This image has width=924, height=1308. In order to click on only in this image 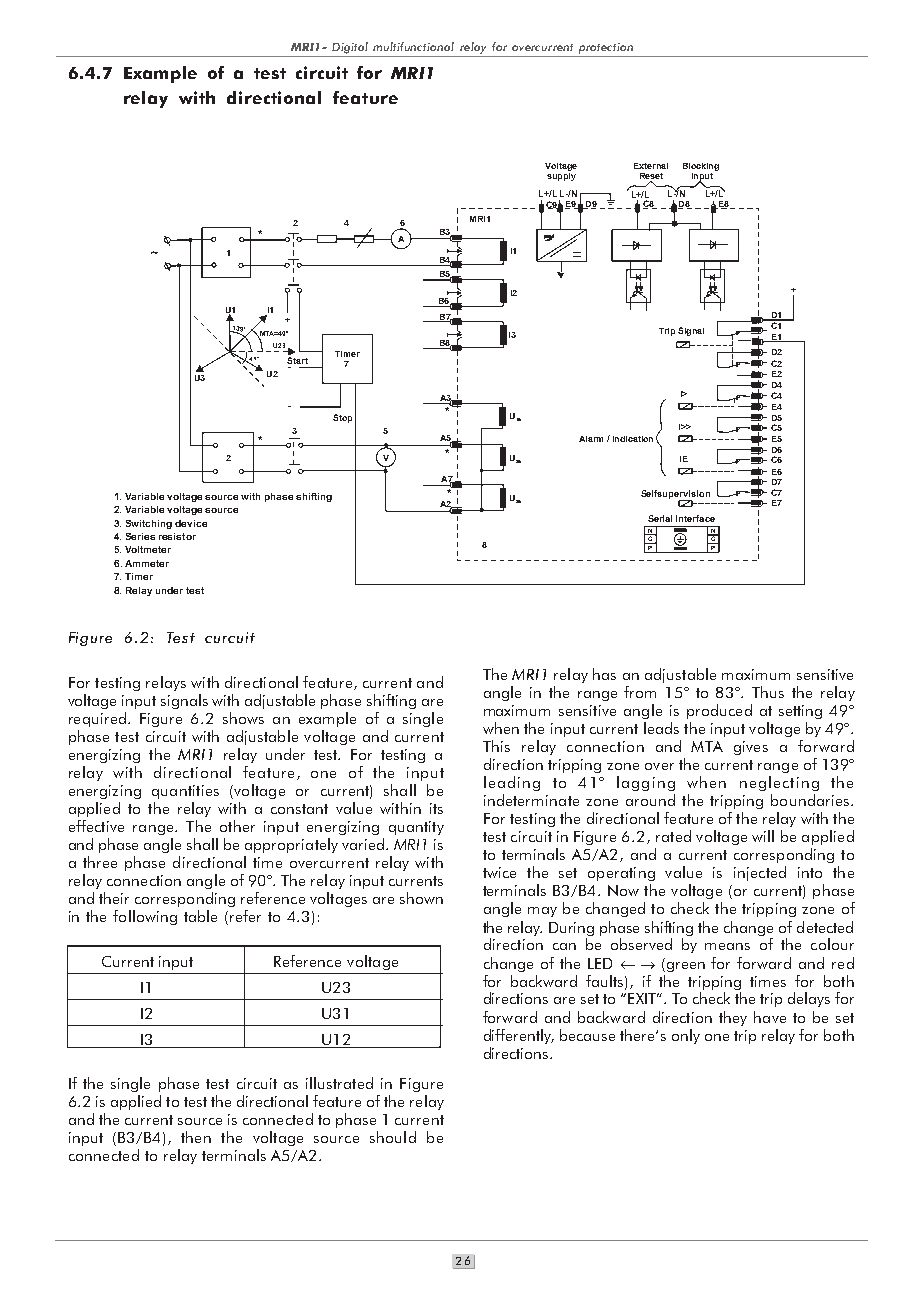, I will do `click(686, 1036)`.
